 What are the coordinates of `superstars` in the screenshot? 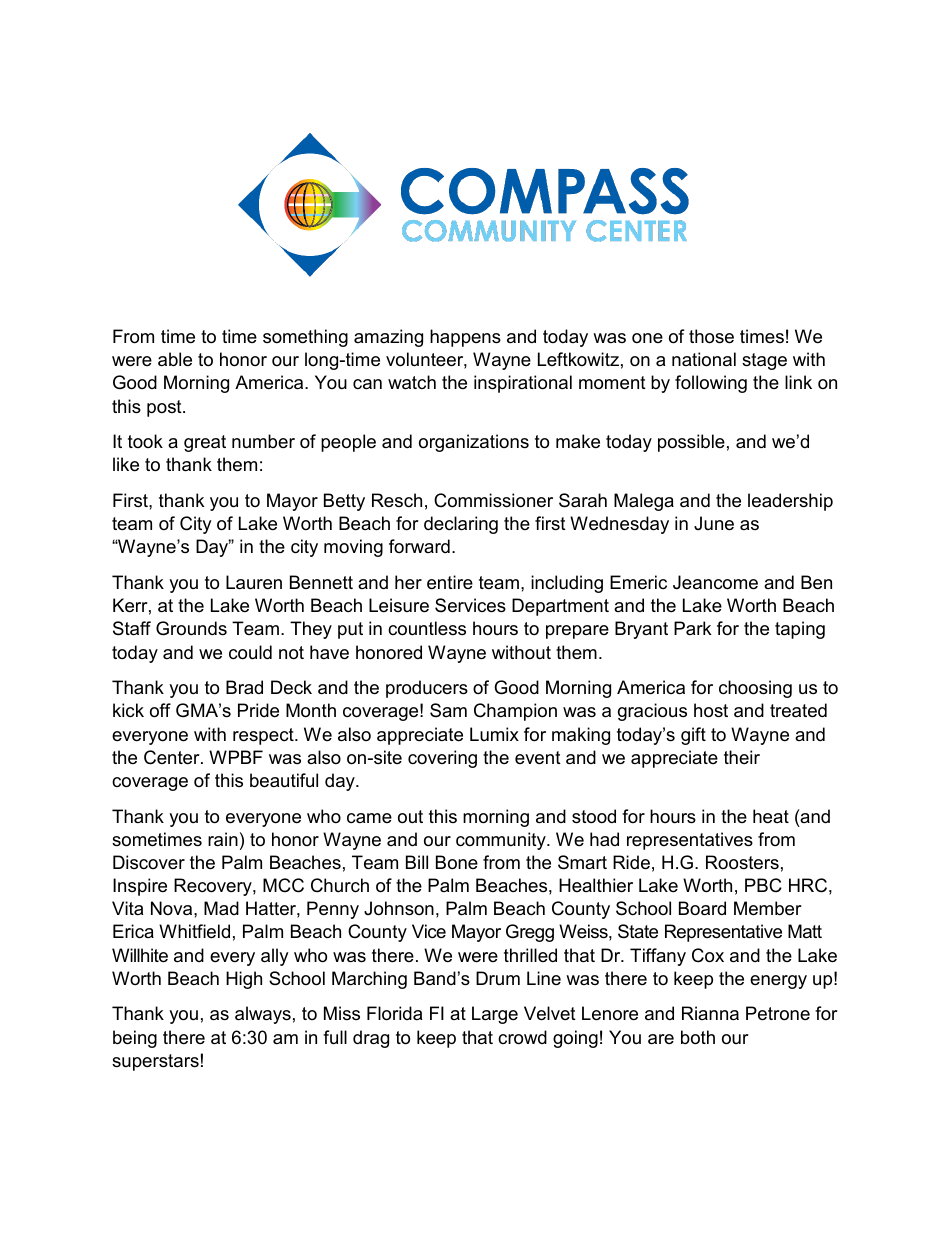 It's located at (155, 1062).
